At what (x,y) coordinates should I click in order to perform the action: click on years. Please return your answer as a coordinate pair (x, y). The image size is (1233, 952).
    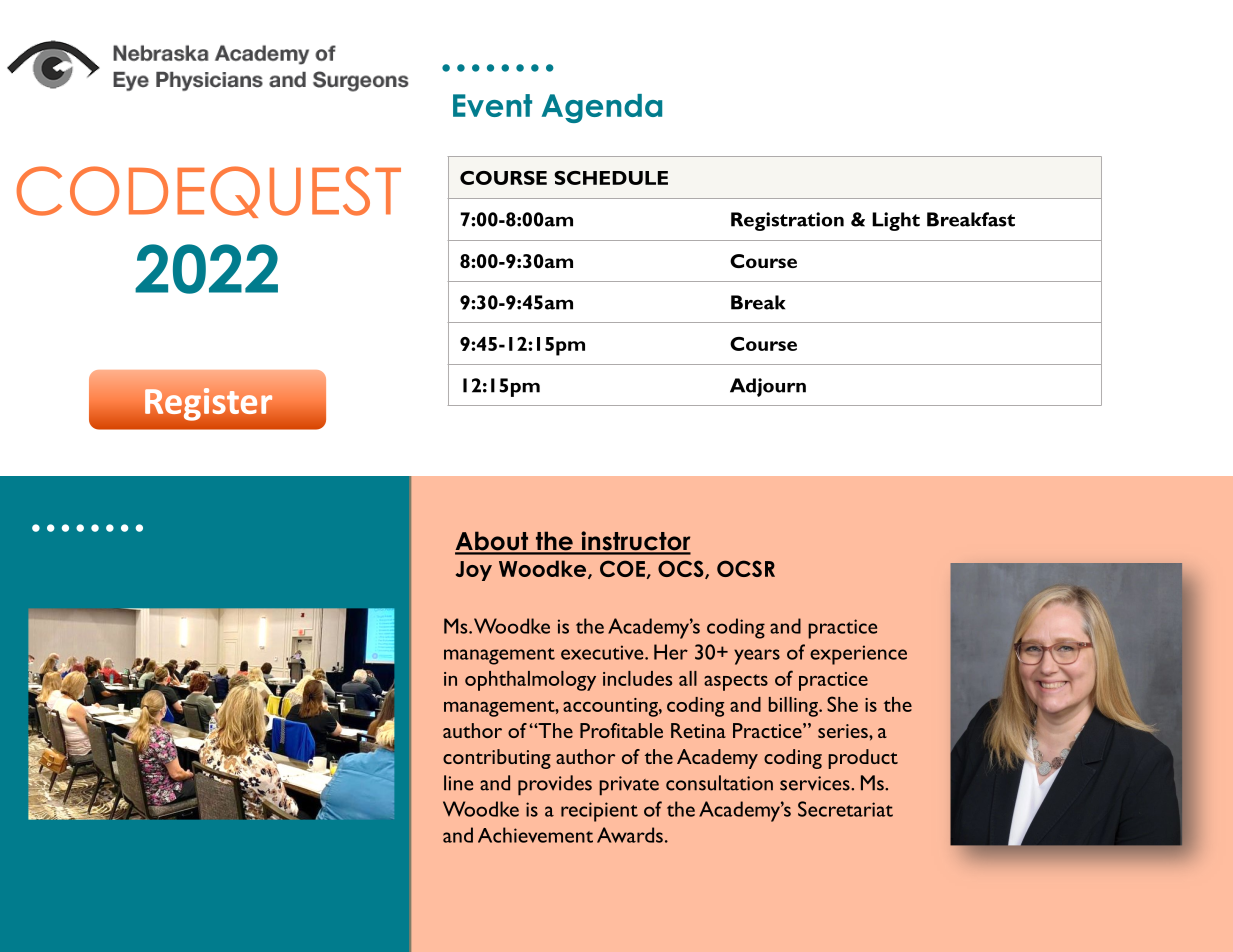
    Looking at the image, I should click on (757, 657).
